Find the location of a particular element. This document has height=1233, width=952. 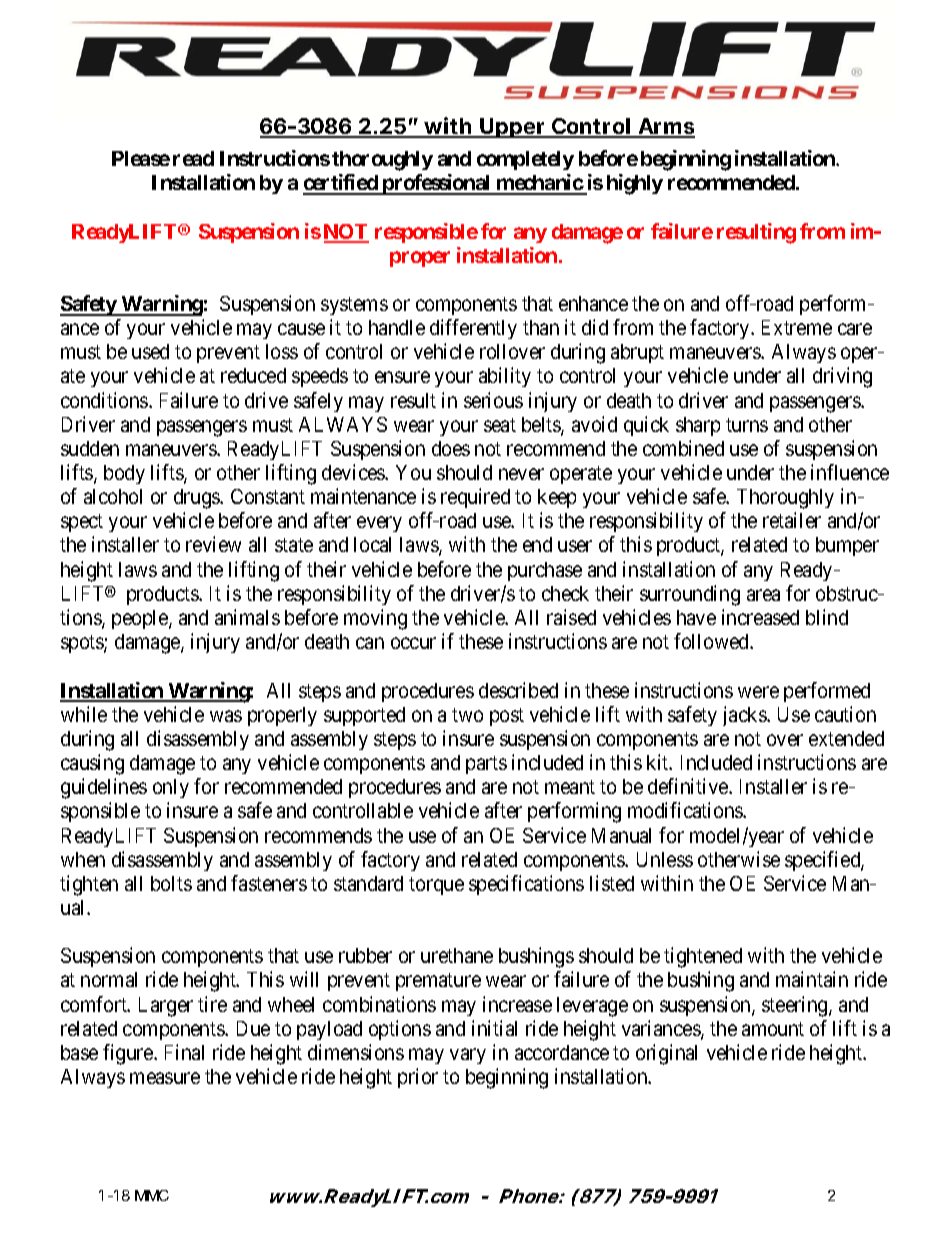

occur is located at coordinates (413, 643).
